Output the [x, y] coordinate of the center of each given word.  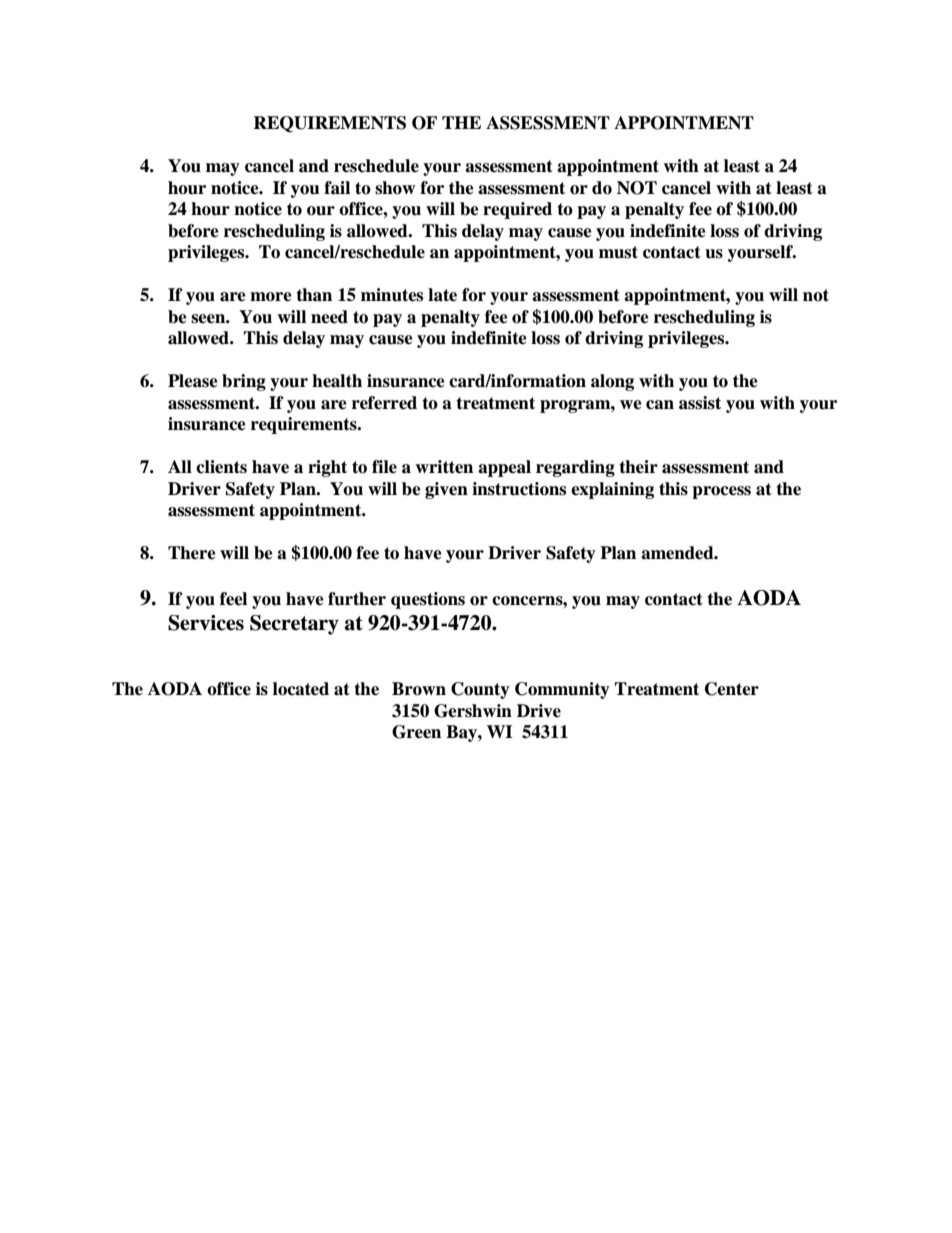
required [517, 210]
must [618, 252]
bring [244, 382]
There [192, 553]
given [446, 490]
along [612, 382]
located [301, 689]
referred [384, 403]
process [721, 492]
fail [337, 188]
